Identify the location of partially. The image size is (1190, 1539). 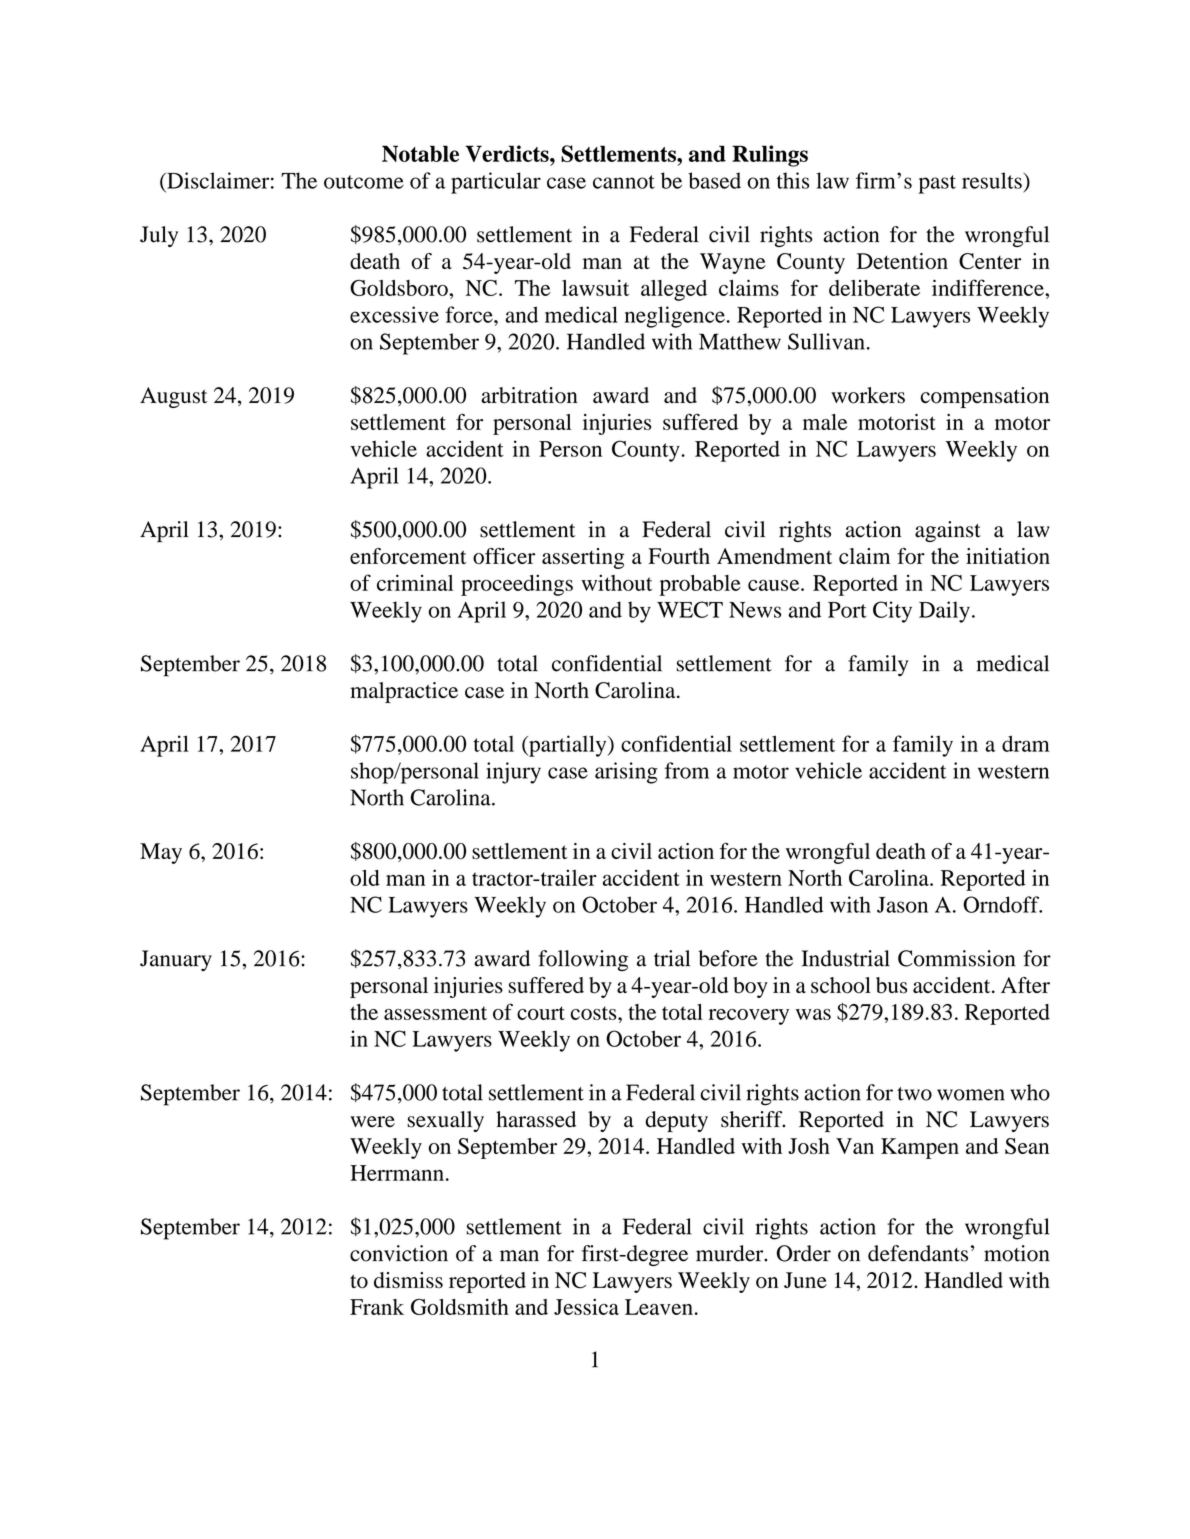
(568, 746).
